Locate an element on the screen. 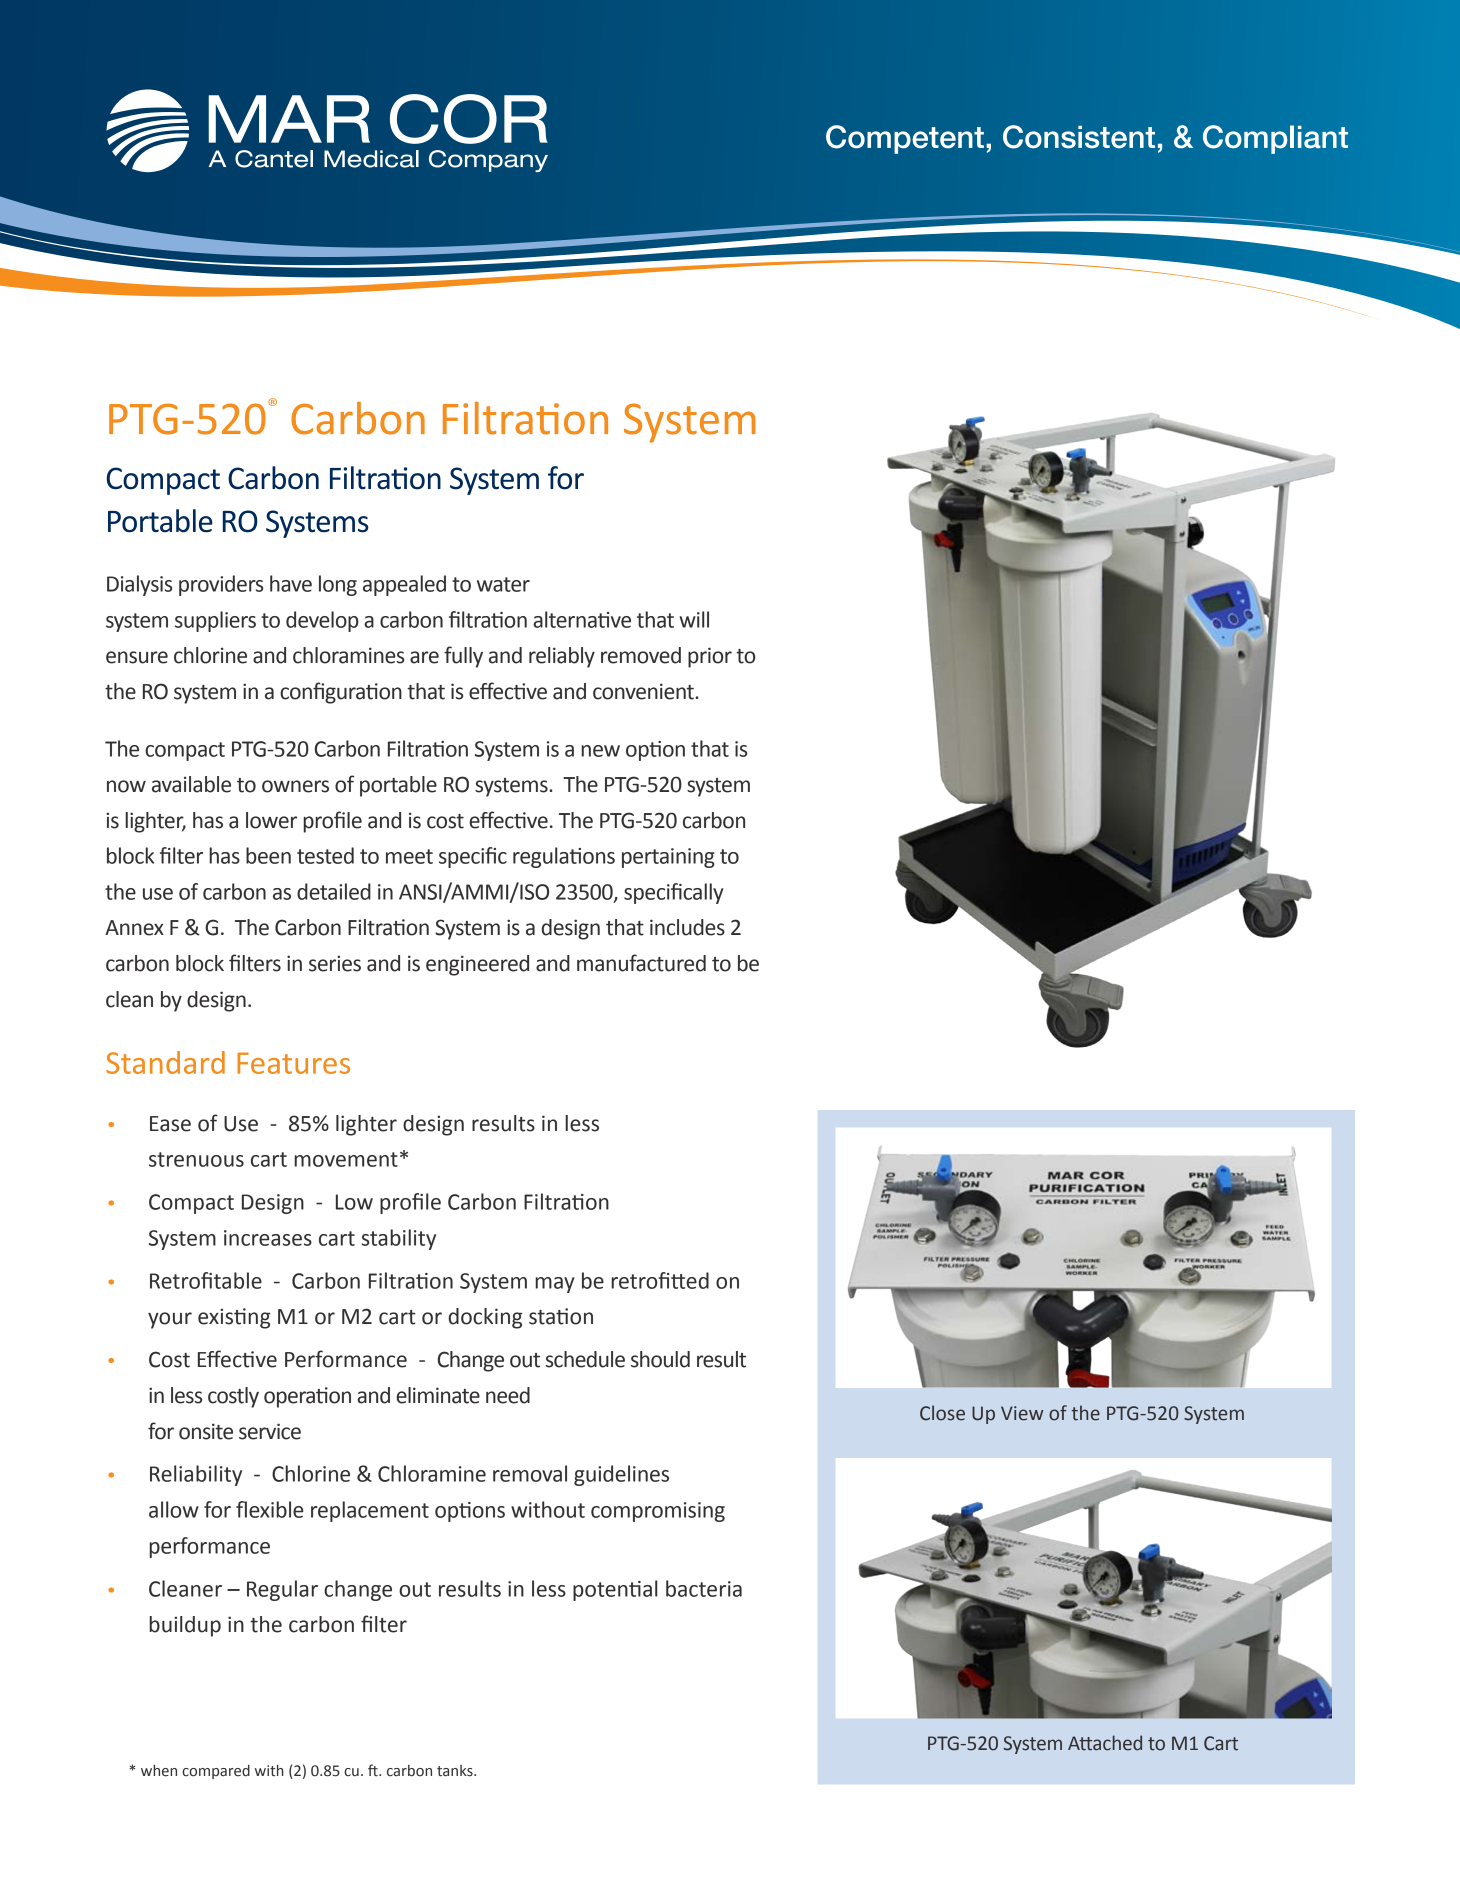 The height and width of the screenshot is (1890, 1460). should is located at coordinates (660, 1359).
